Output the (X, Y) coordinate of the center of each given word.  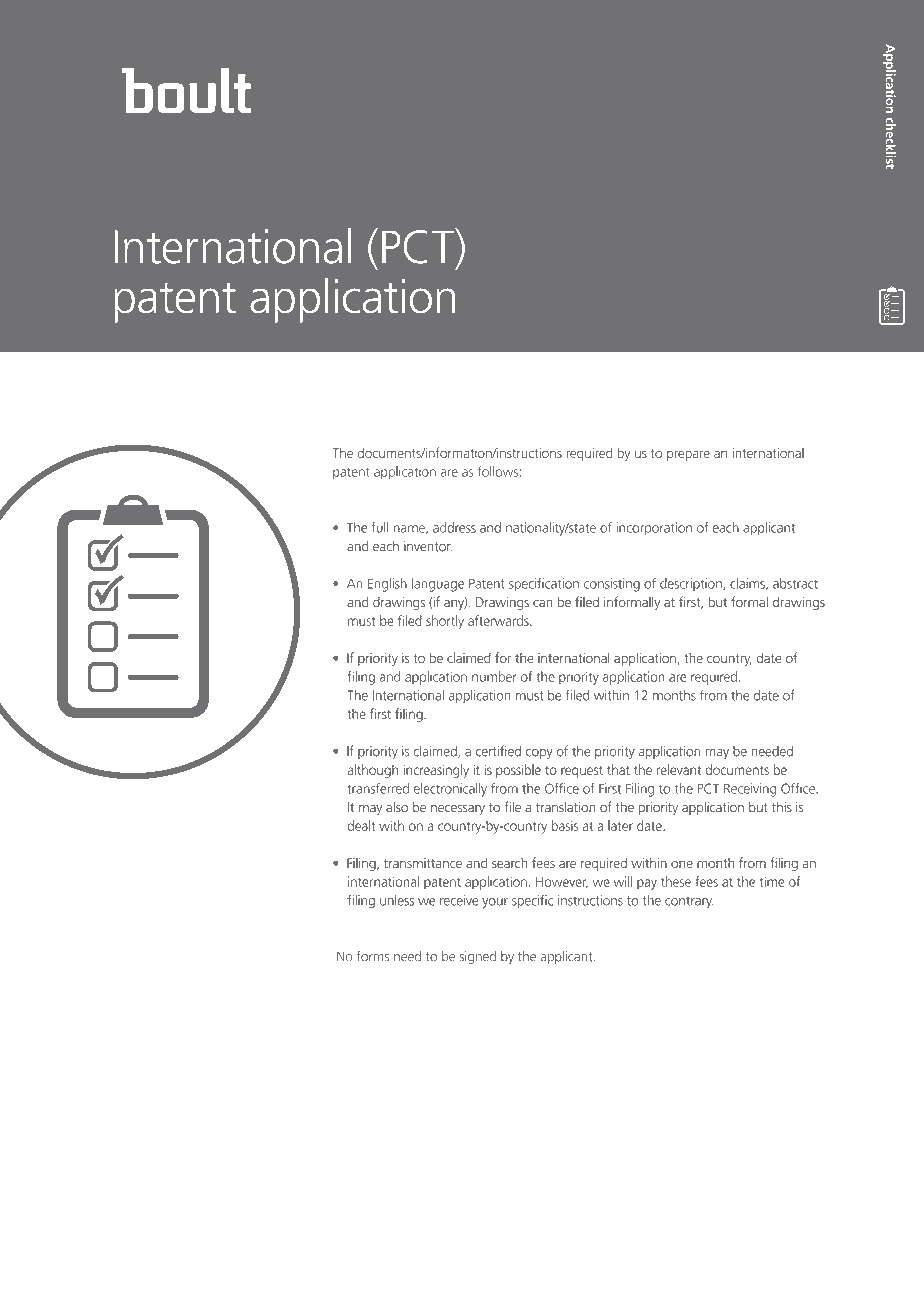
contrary (689, 903)
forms (373, 956)
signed (478, 958)
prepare (688, 455)
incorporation (654, 528)
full (380, 527)
